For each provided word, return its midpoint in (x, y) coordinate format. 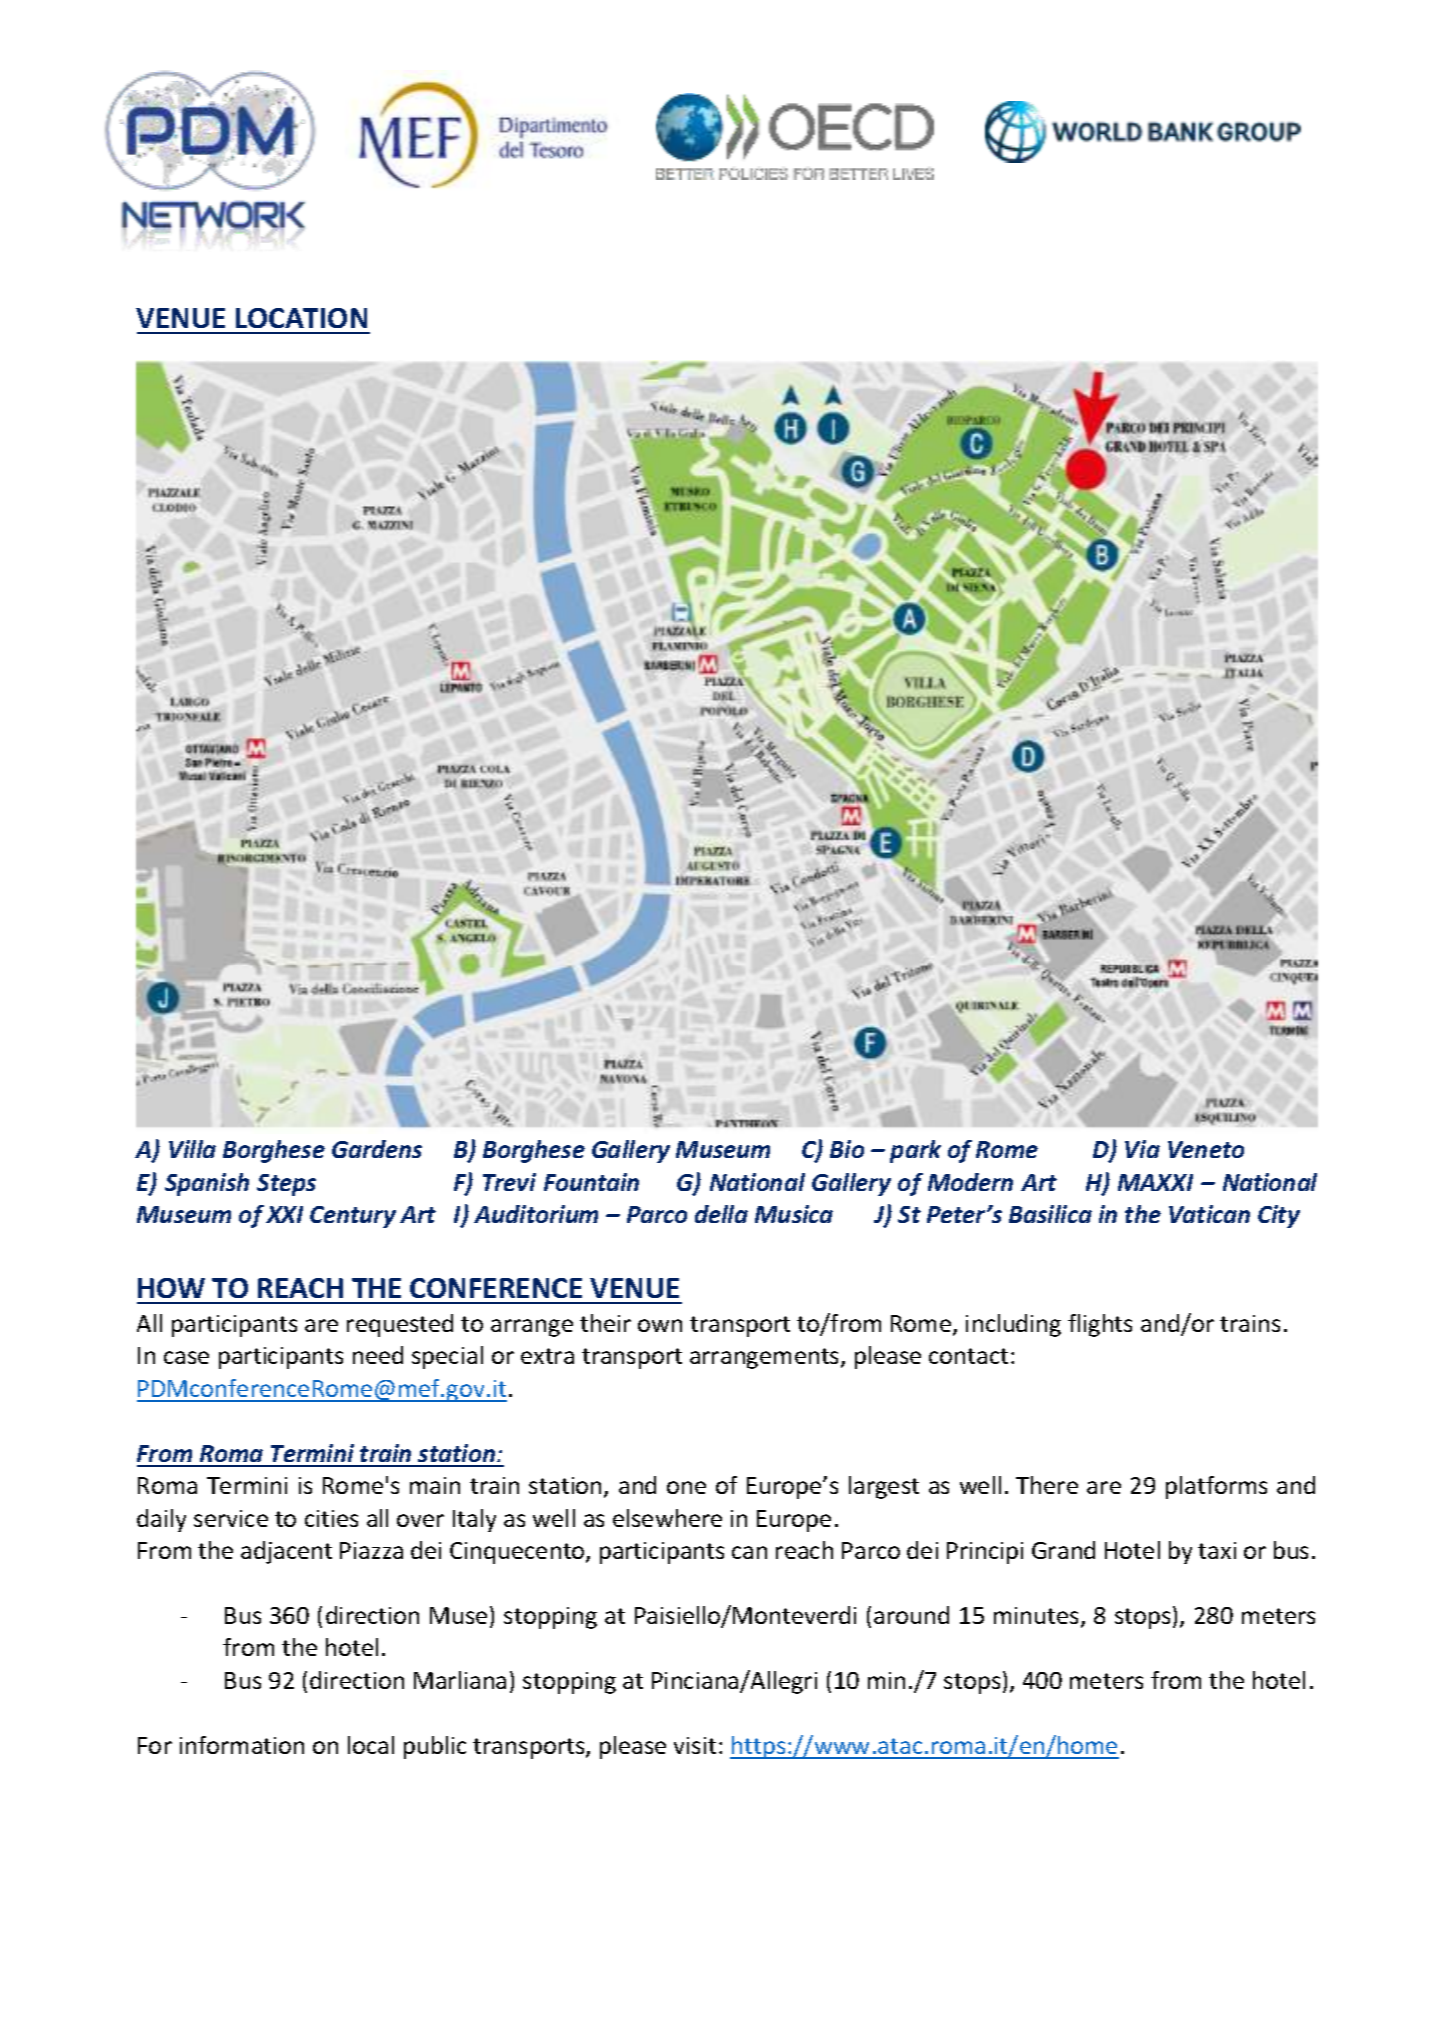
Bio (847, 1149)
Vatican (1209, 1214)
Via (1142, 1149)
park (915, 1151)
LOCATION (301, 318)
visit (695, 1745)
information (242, 1745)
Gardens (377, 1149)
